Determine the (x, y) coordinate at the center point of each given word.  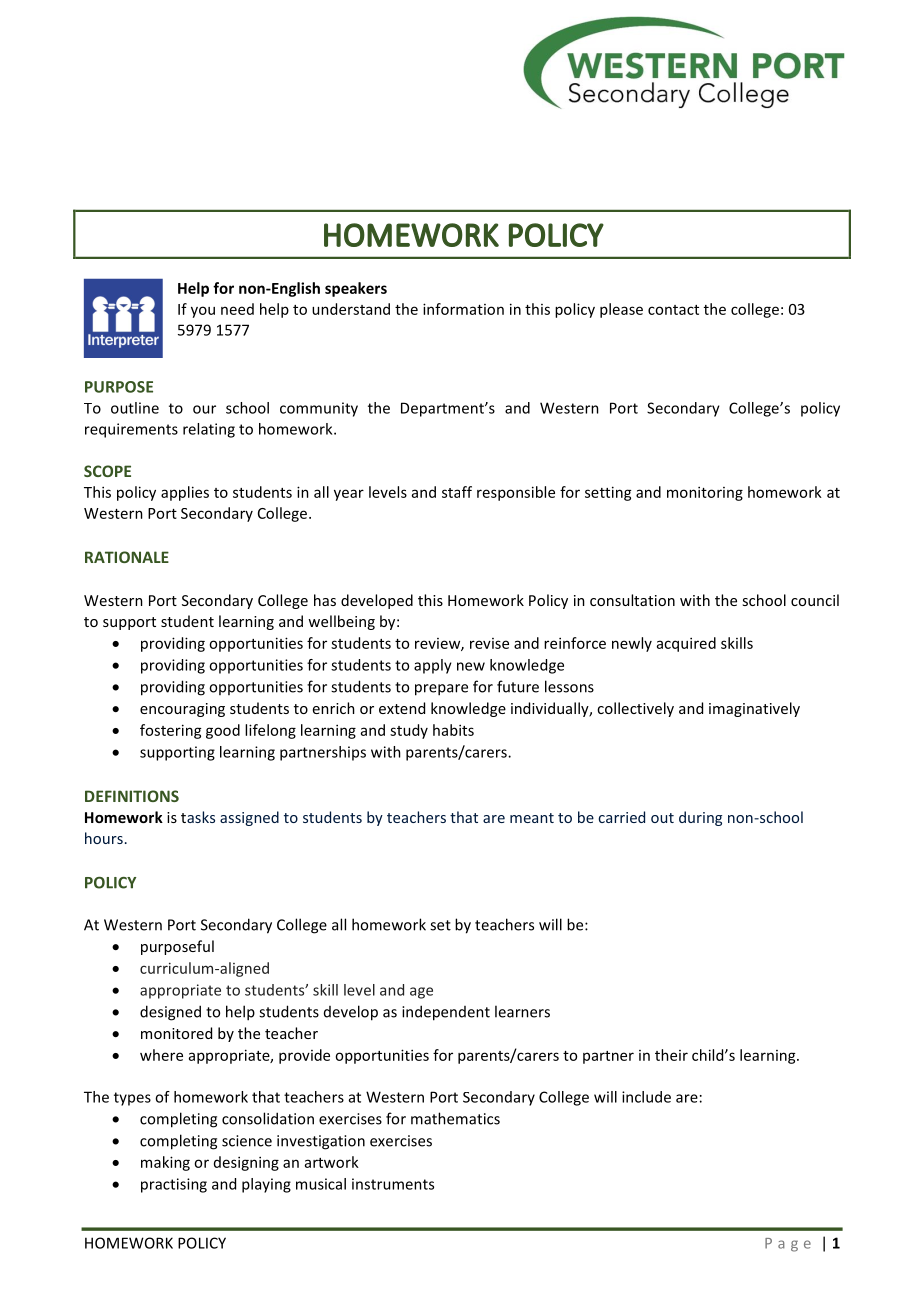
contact (673, 310)
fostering (171, 731)
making (165, 1163)
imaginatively (754, 709)
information (463, 309)
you (203, 312)
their (671, 1055)
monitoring (705, 493)
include (646, 1097)
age (421, 993)
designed (170, 1013)
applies (185, 493)
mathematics (455, 1118)
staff (457, 492)
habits (453, 730)
